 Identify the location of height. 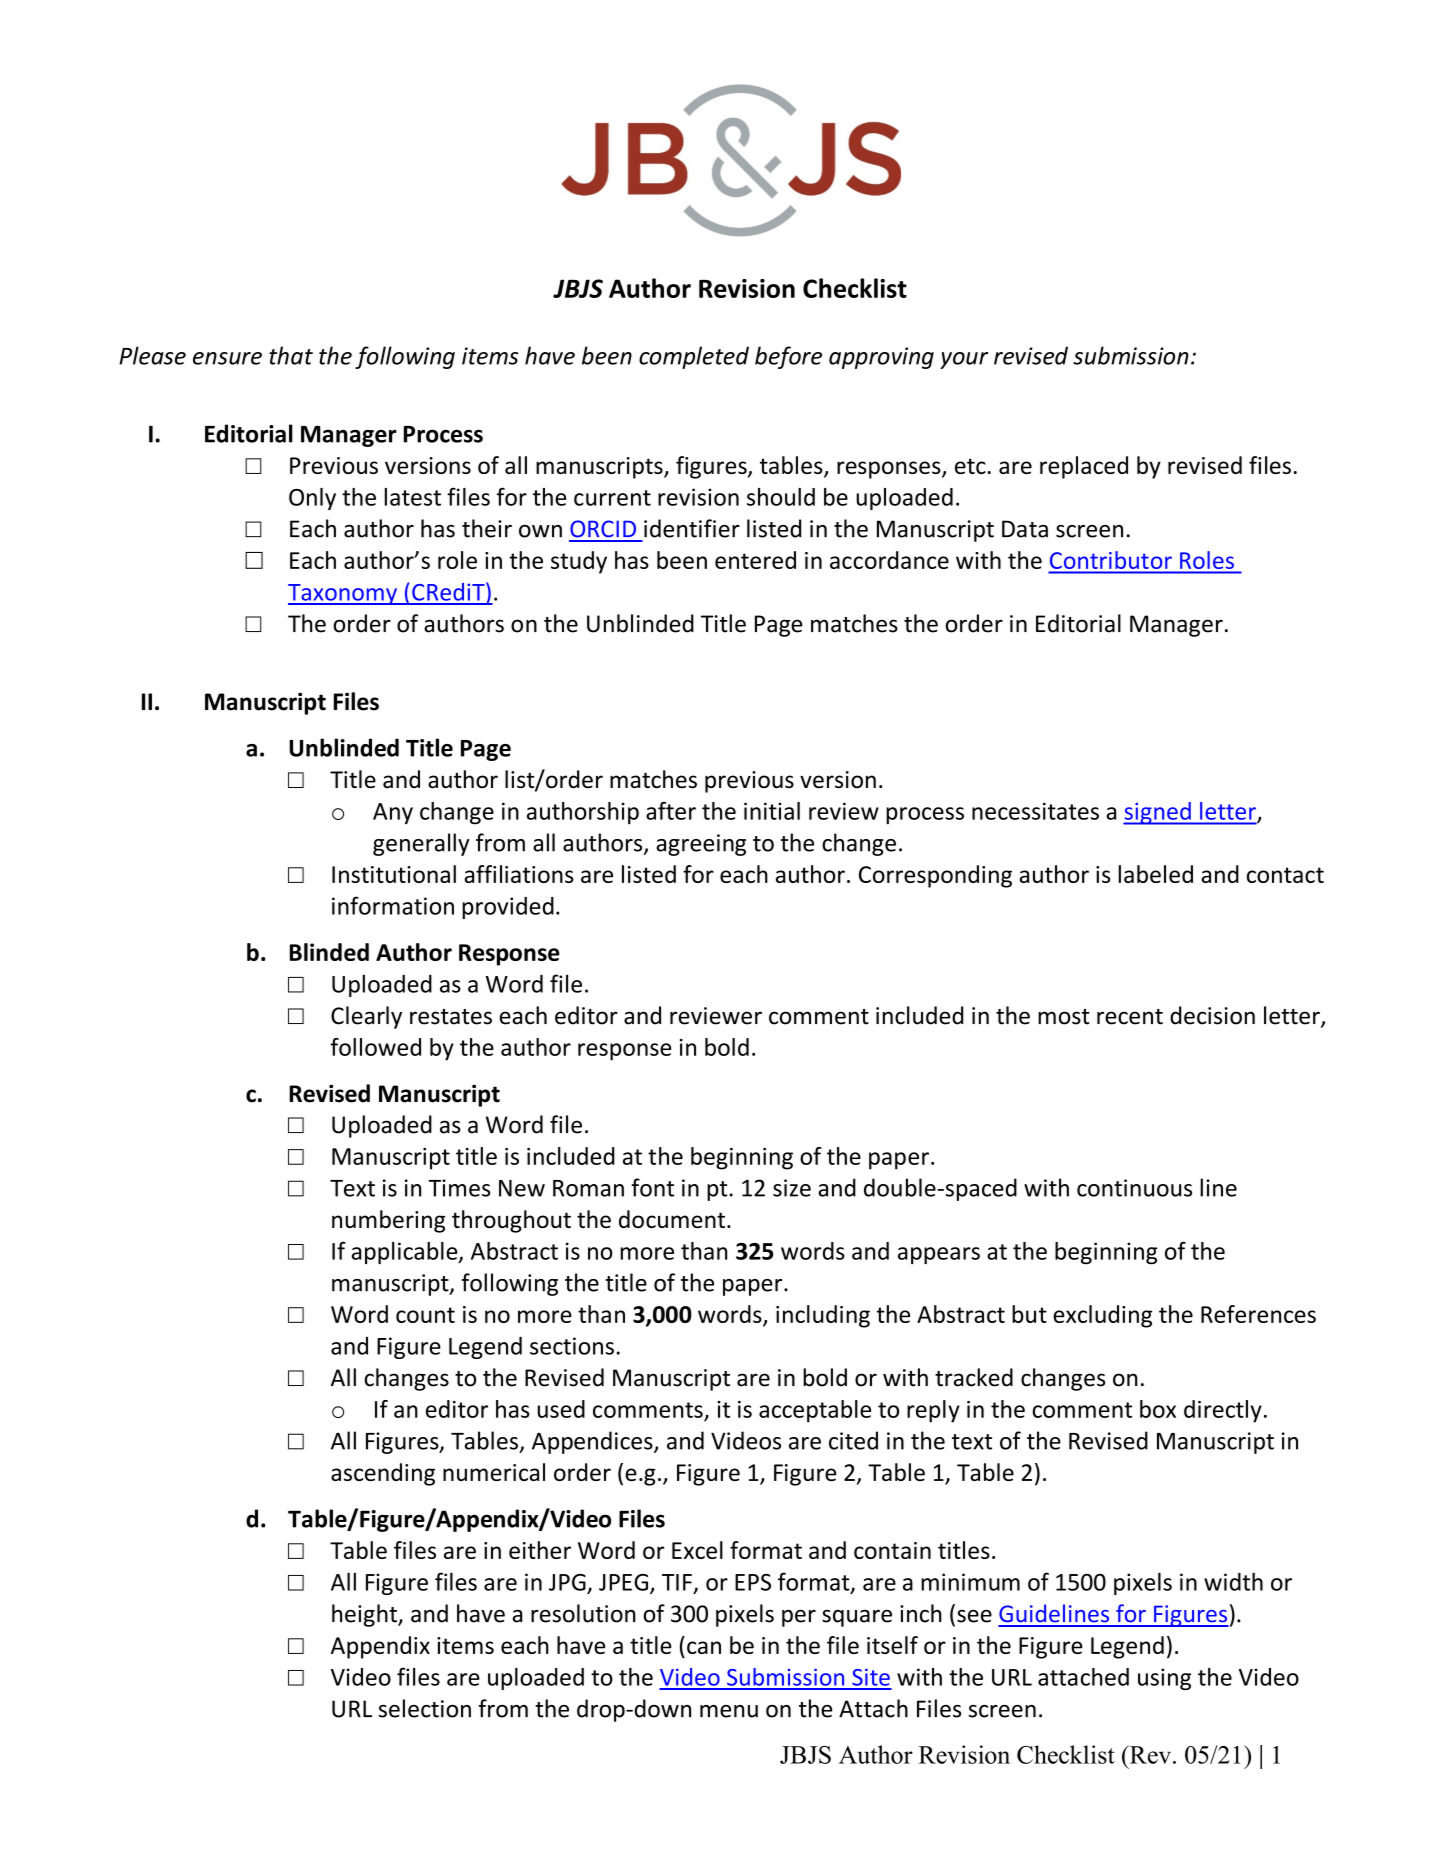
(365, 1615).
